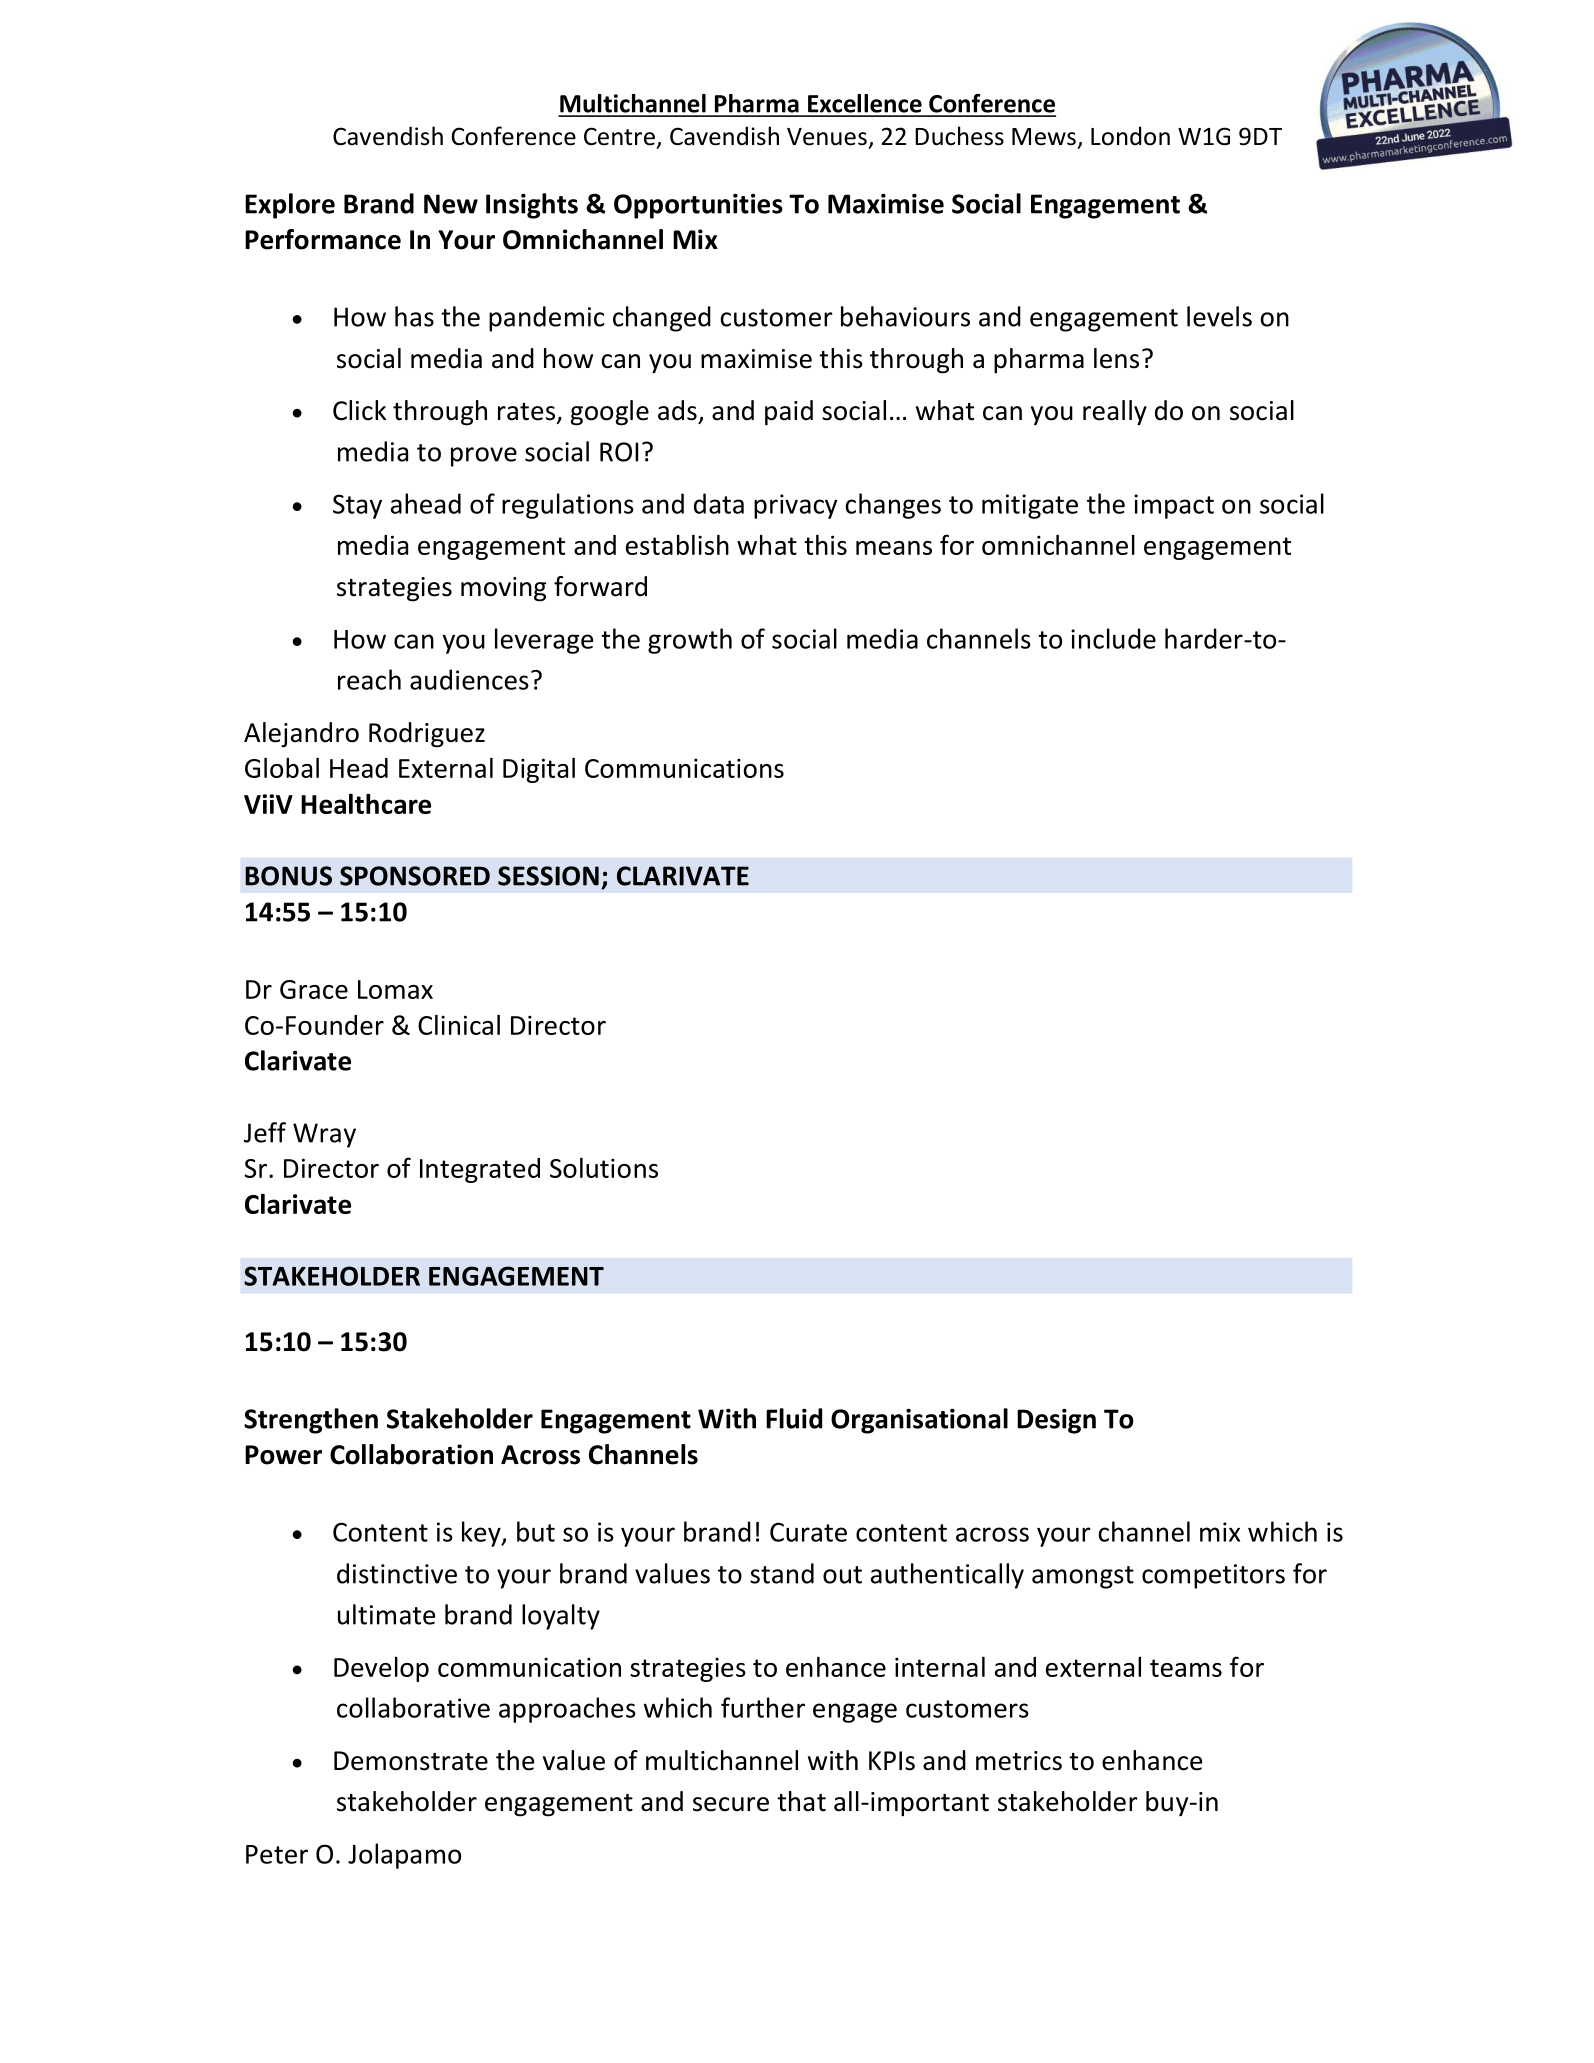 The height and width of the page is (2063, 1594). What do you see at coordinates (411, 1761) in the page?
I see `Demonstrate` at bounding box center [411, 1761].
